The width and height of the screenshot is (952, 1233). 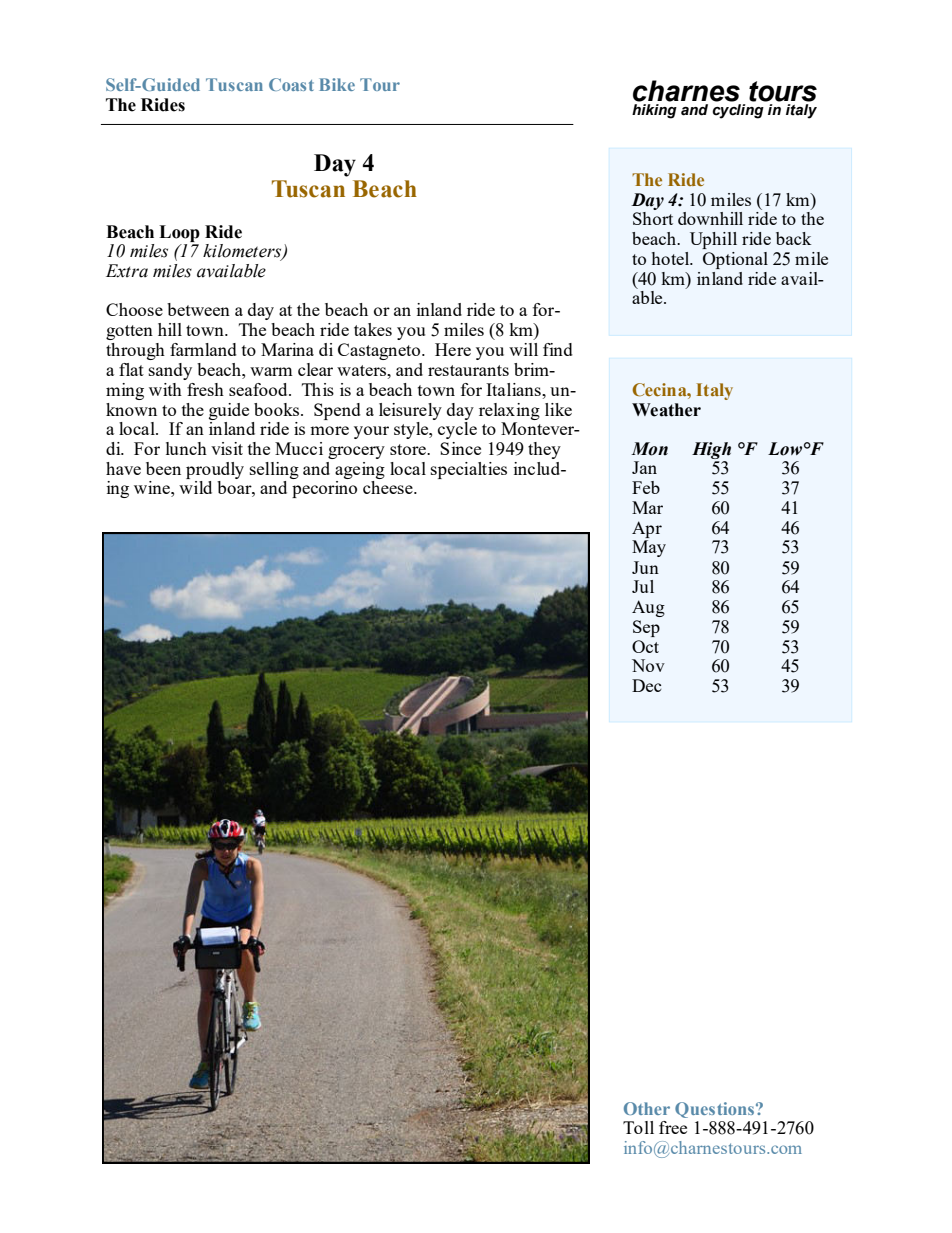 I want to click on Questions, so click(x=716, y=1110).
